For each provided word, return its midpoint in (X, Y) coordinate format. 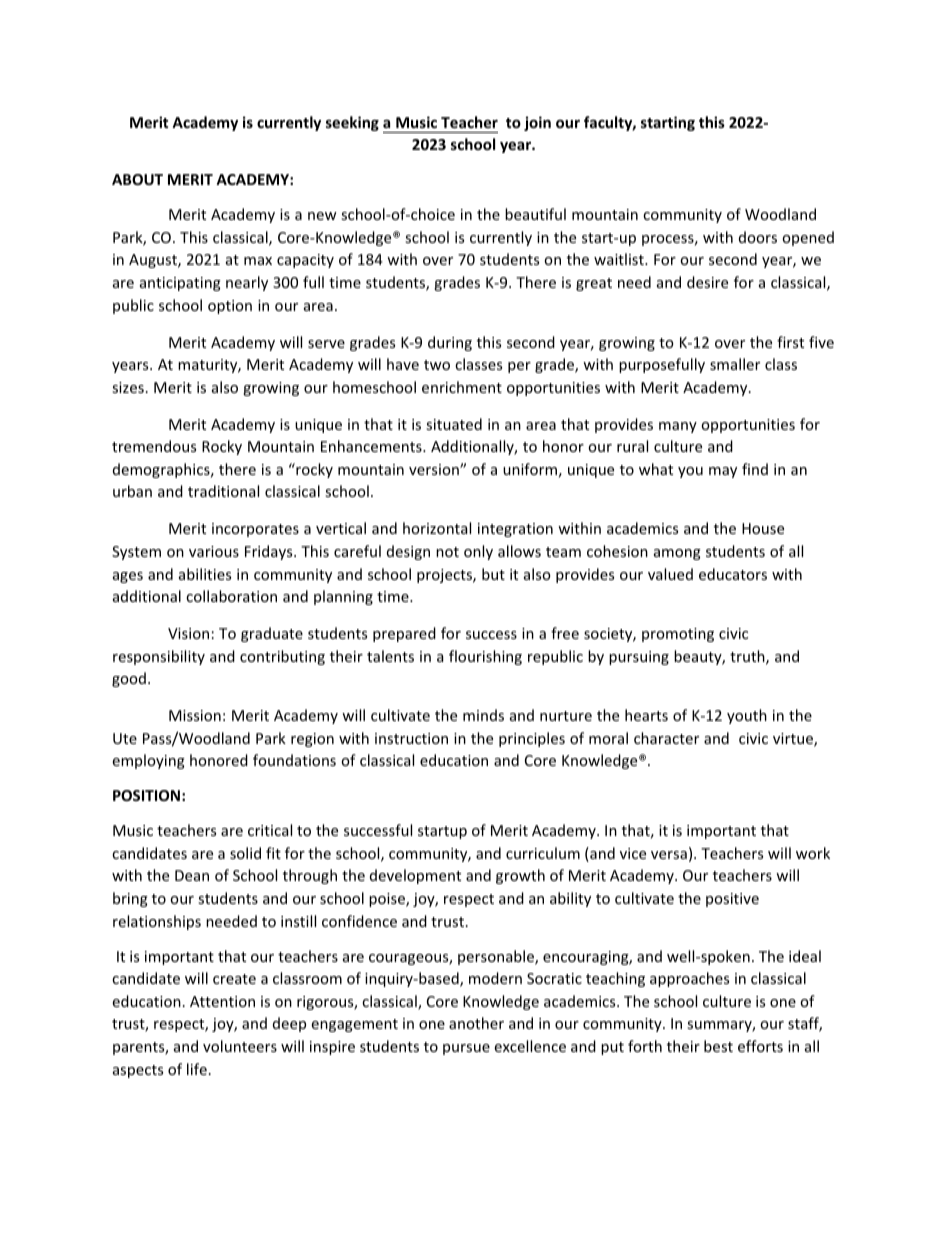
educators (733, 574)
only (478, 552)
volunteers (240, 1046)
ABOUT (137, 179)
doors (758, 237)
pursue (466, 1049)
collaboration (231, 596)
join (537, 123)
